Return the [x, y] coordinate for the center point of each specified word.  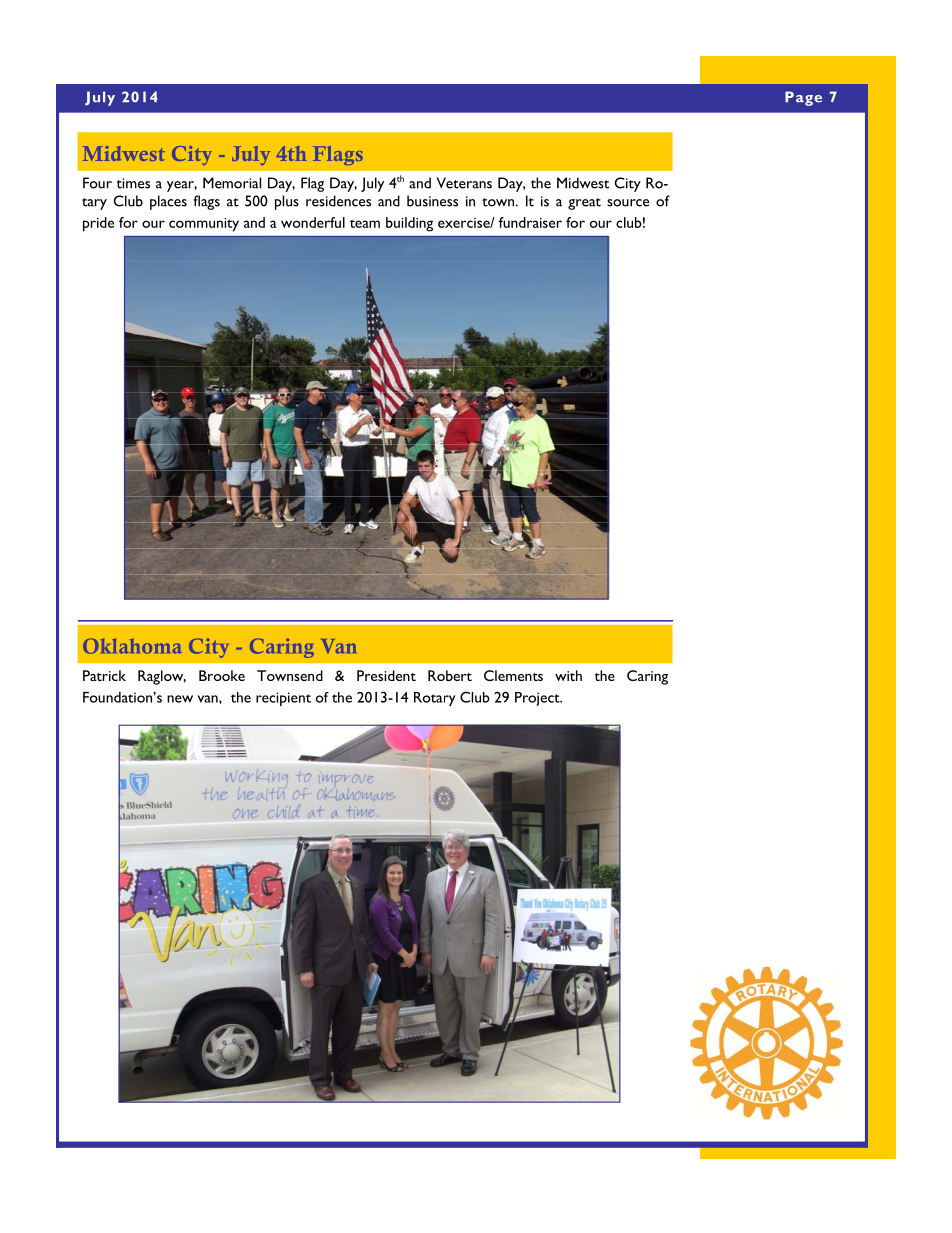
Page [803, 98]
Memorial [232, 183]
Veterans [464, 183]
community [204, 225]
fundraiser [530, 222]
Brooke [222, 675]
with [568, 675]
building [409, 224]
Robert [450, 675]
